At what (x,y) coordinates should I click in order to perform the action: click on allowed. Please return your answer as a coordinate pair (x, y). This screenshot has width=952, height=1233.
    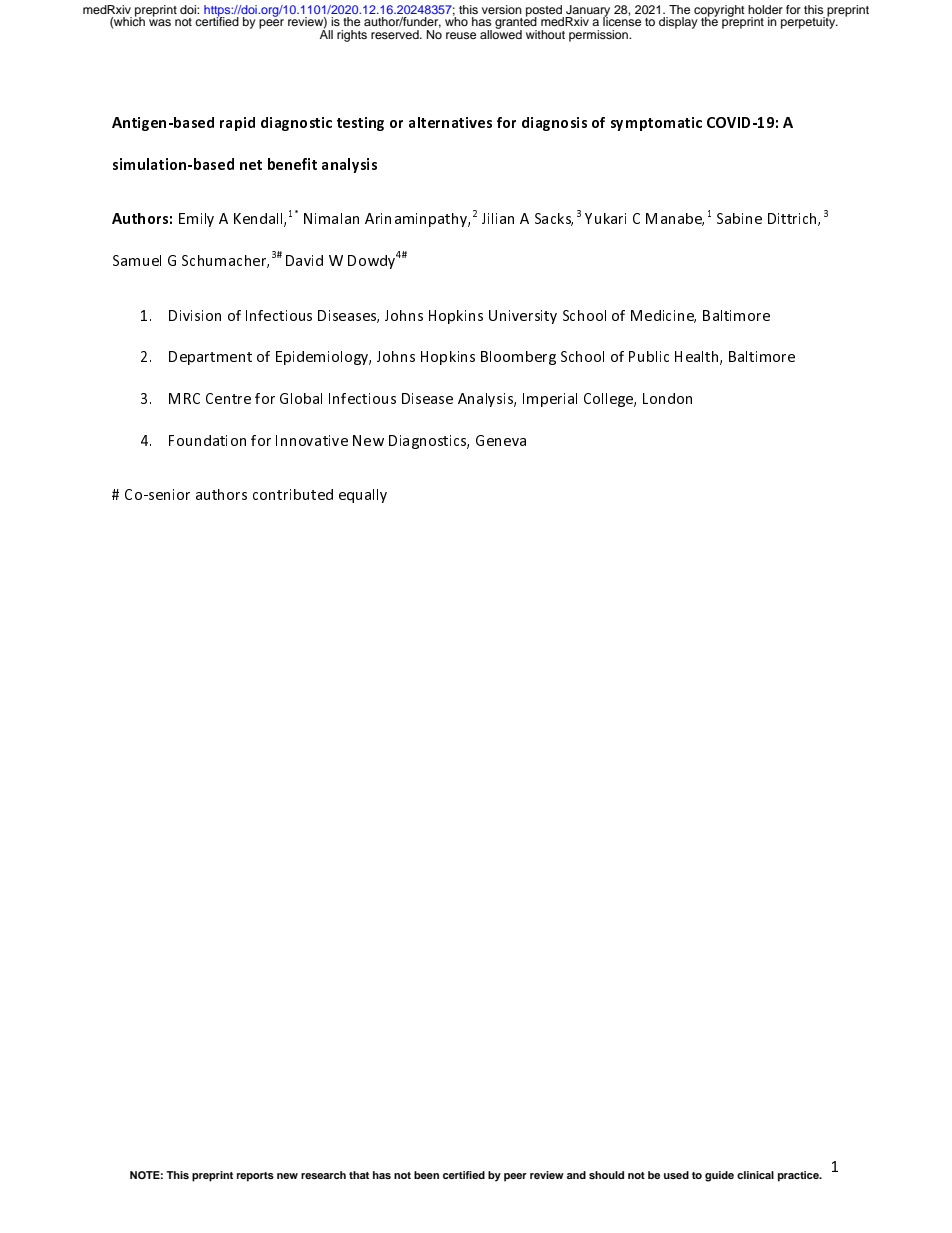
    Looking at the image, I should click on (501, 33).
